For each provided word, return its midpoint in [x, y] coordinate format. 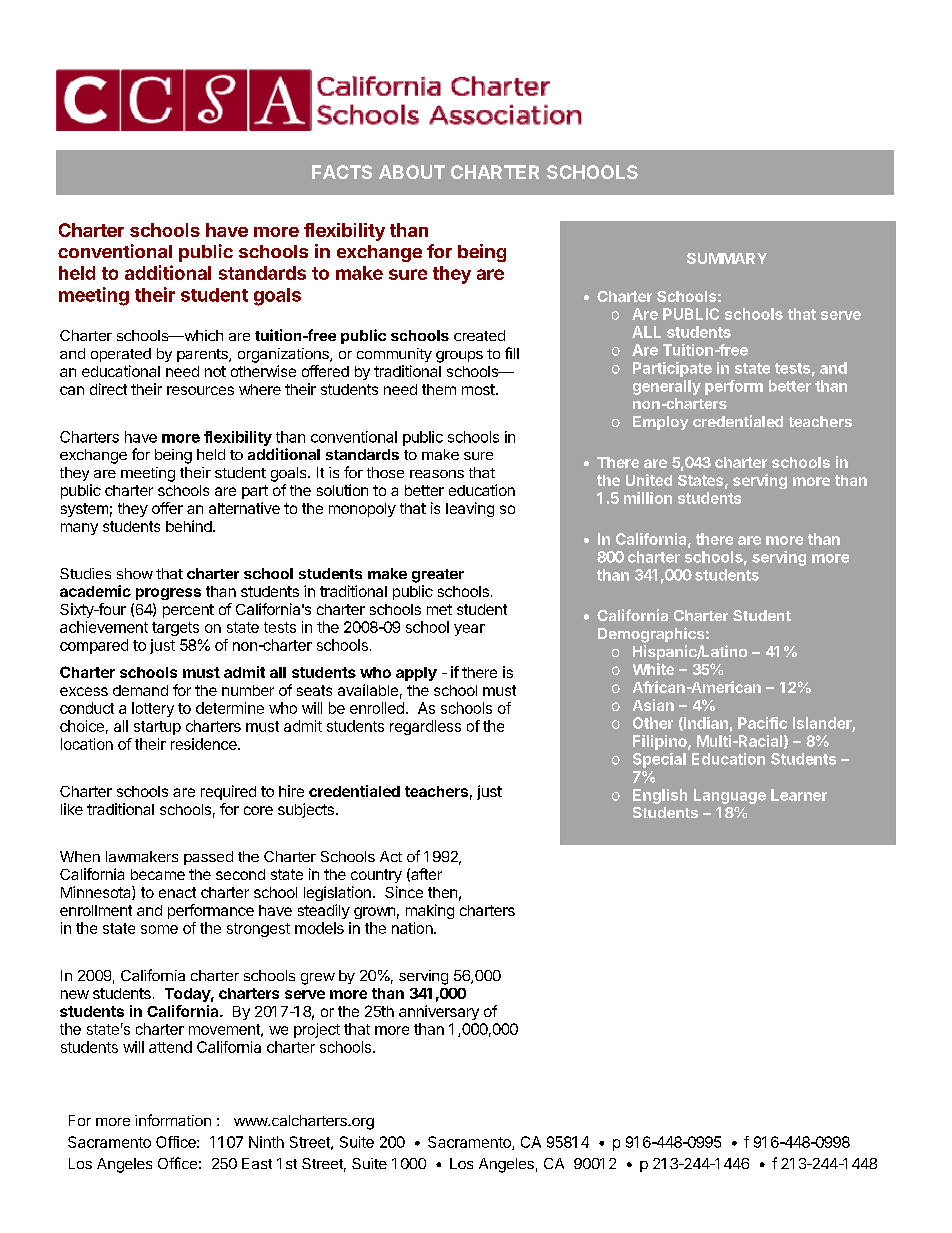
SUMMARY [727, 258]
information [173, 1120]
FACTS [342, 172]
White [653, 669]
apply [416, 674]
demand [140, 690]
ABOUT [412, 172]
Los [461, 1163]
